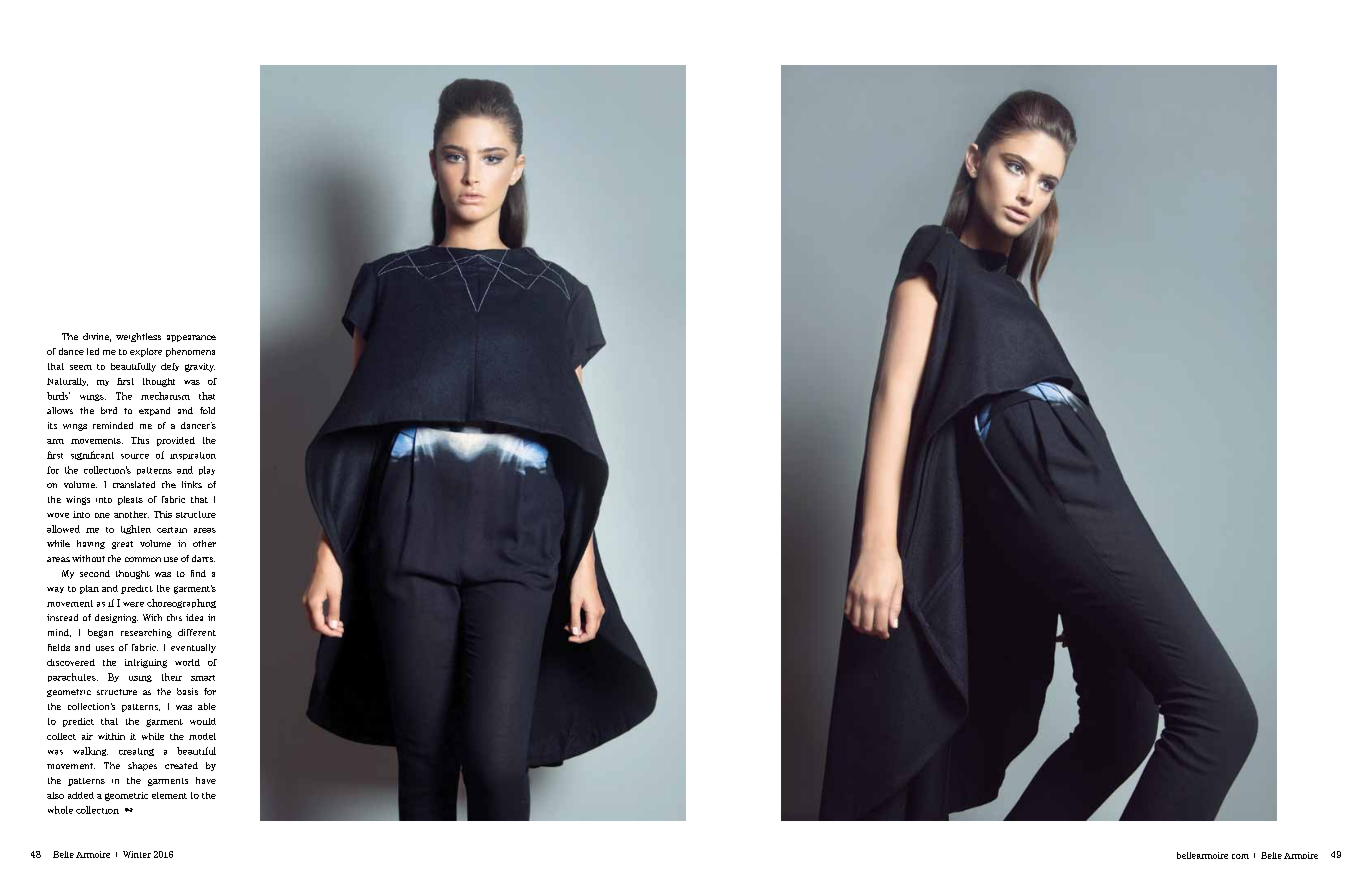 This document has height=886, width=1372. What do you see at coordinates (187, 662) in the document?
I see `world` at bounding box center [187, 662].
